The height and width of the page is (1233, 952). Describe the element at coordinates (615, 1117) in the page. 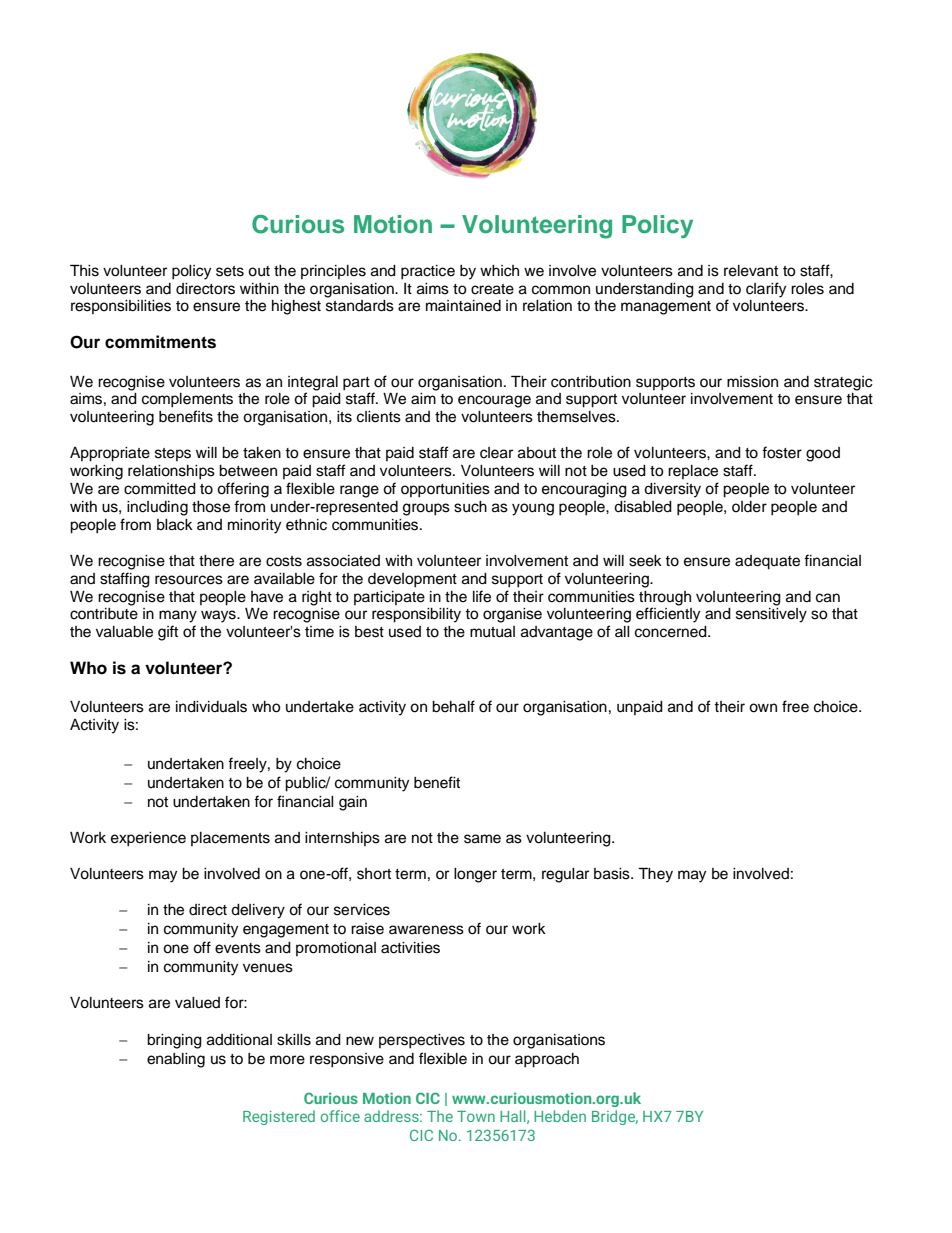

I see `Bridge` at that location.
